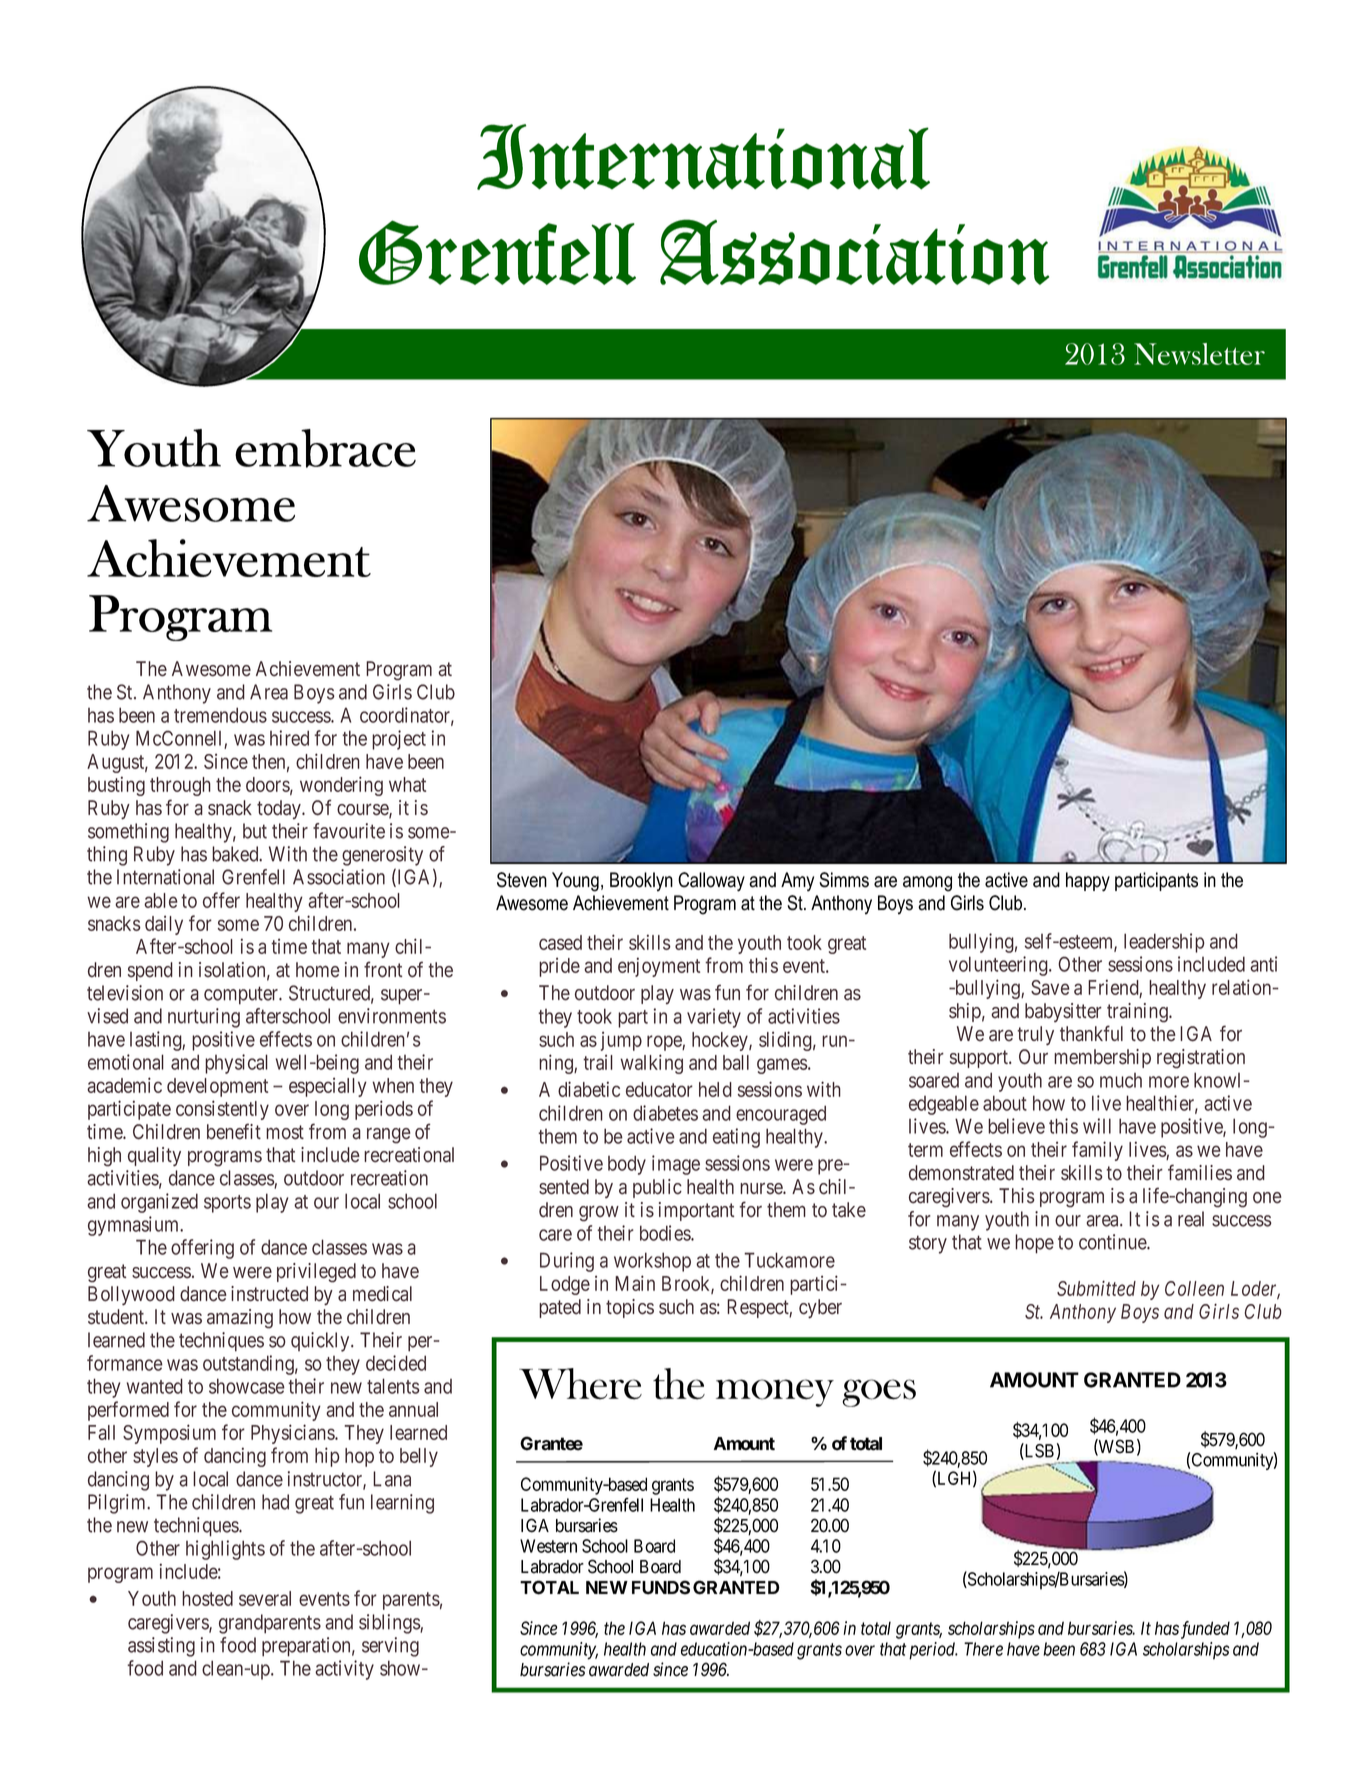 Image resolution: width=1369 pixels, height=1771 pixels. Describe the element at coordinates (1096, 1288) in the screenshot. I see `Submitted` at that location.
